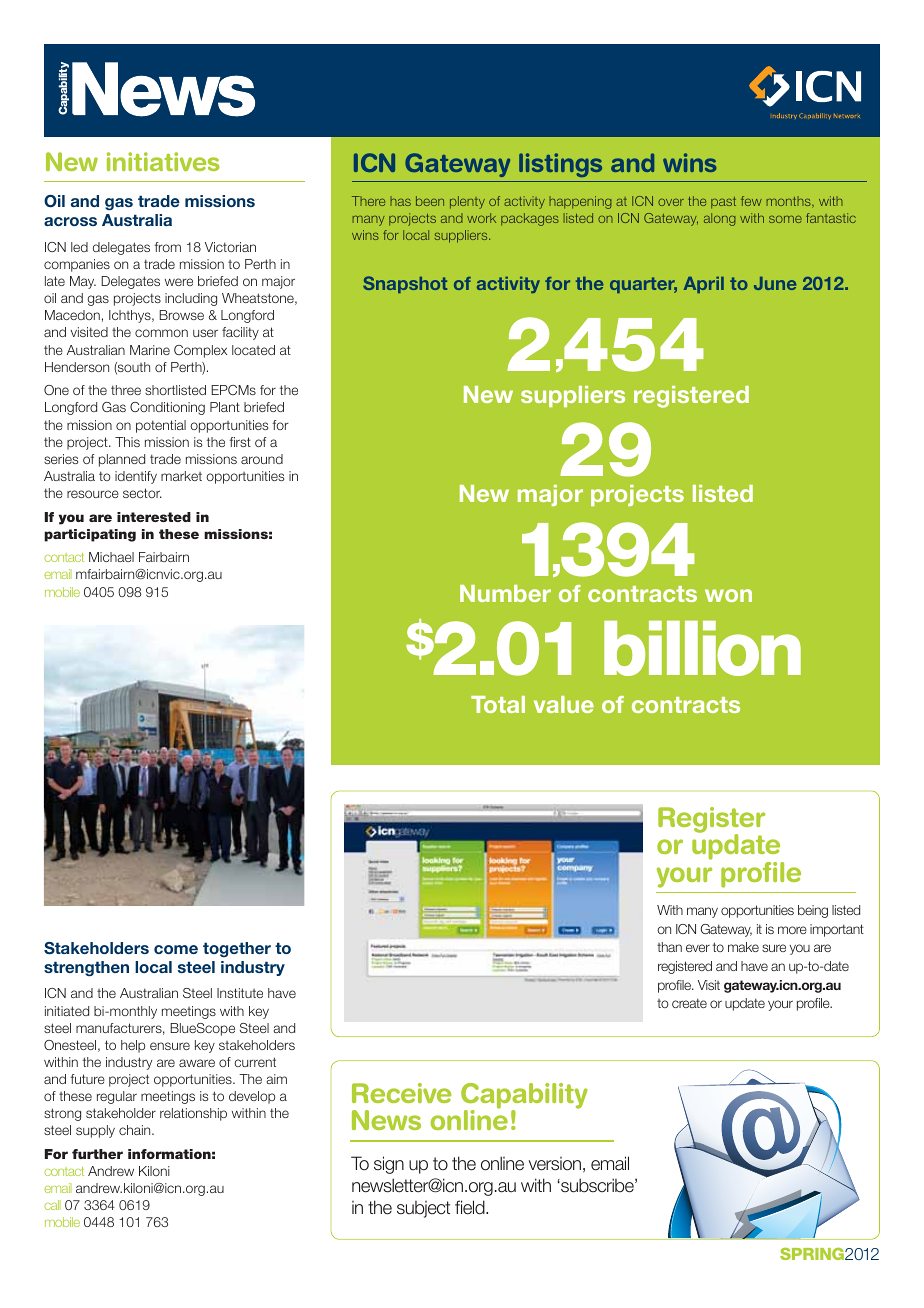 Image resolution: width=924 pixels, height=1308 pixels. I want to click on version, so click(555, 1164).
